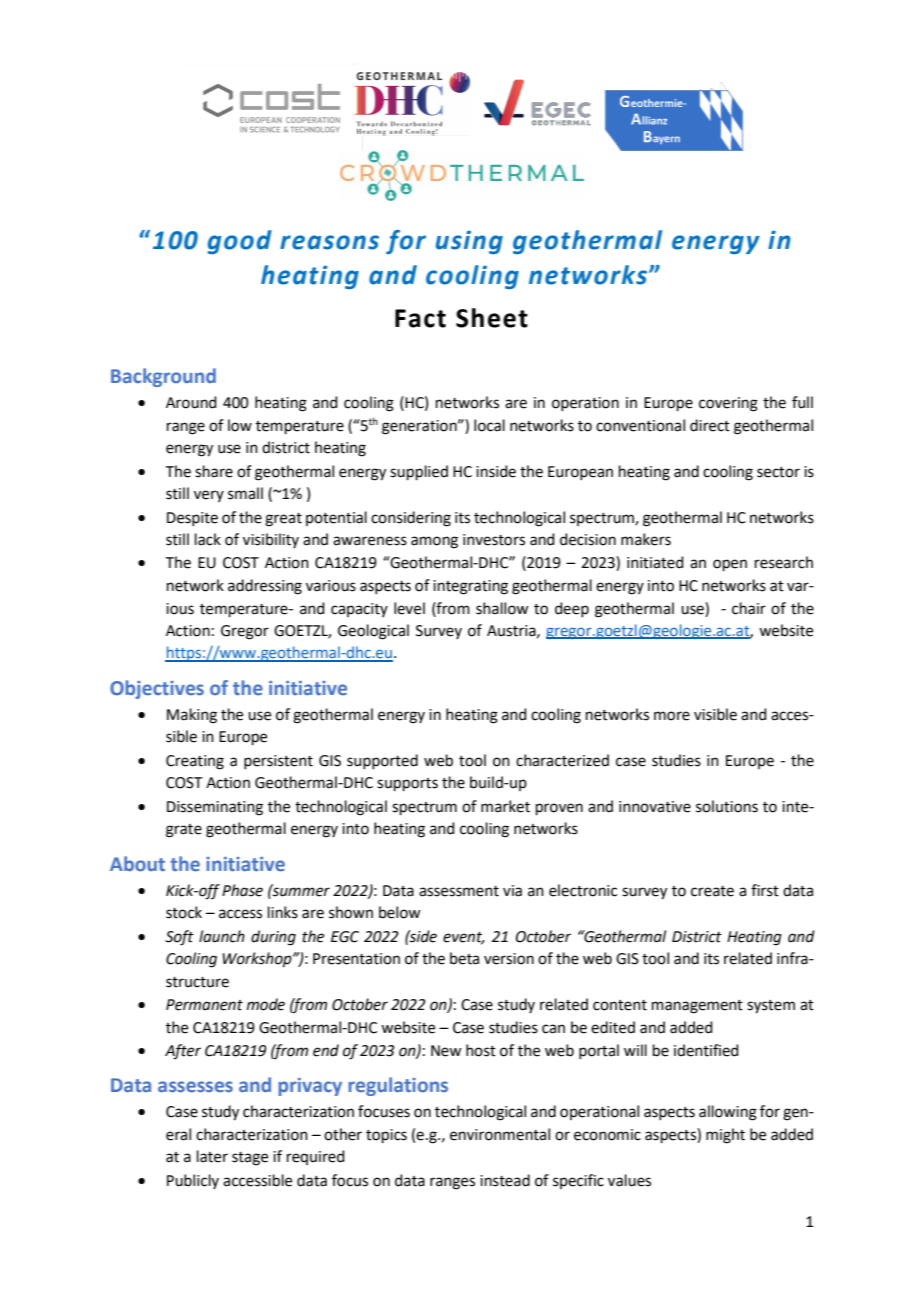 Image resolution: width=924 pixels, height=1308 pixels. What do you see at coordinates (204, 1005) in the screenshot?
I see `Permanent` at bounding box center [204, 1005].
